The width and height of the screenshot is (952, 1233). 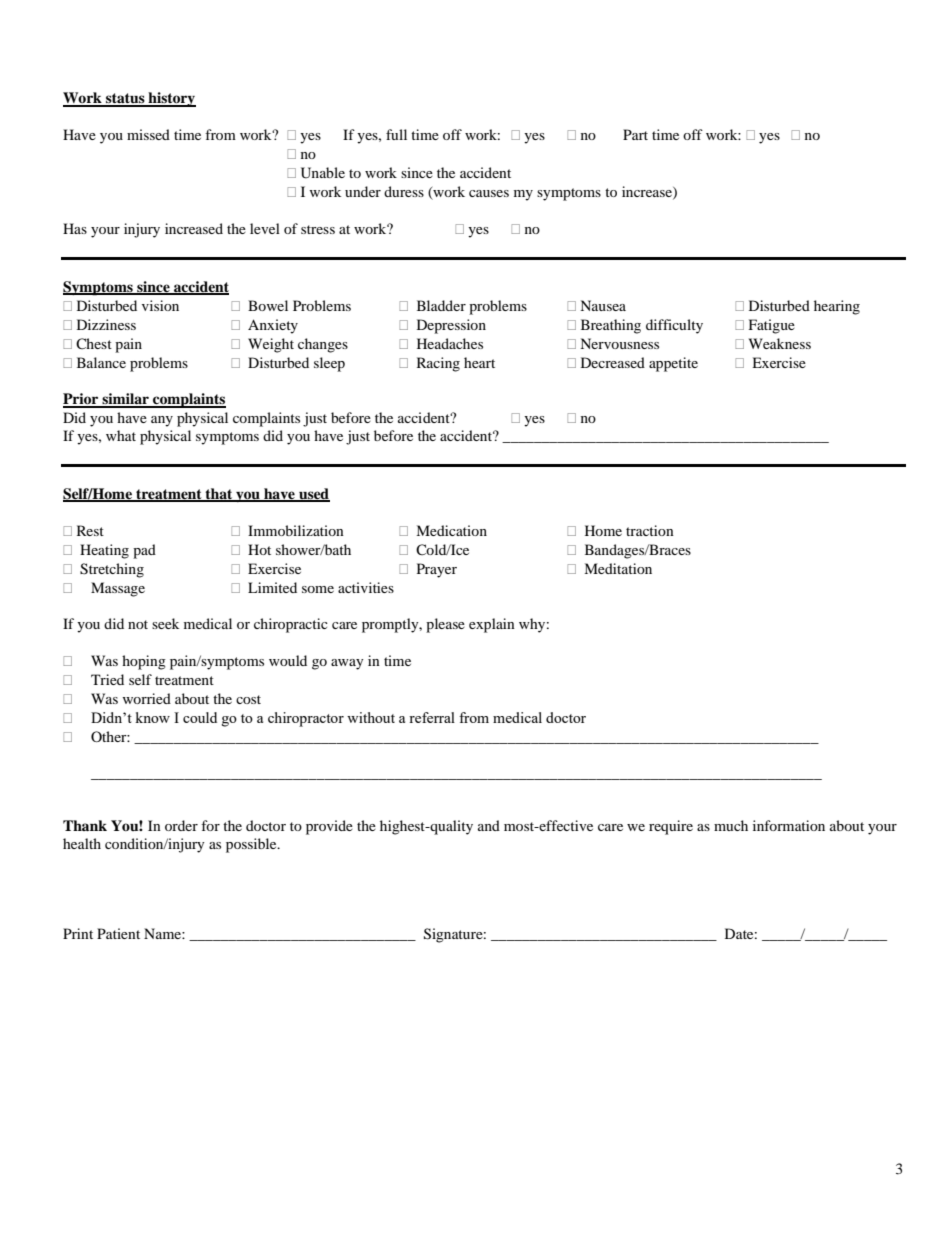 What do you see at coordinates (219, 494) in the screenshot?
I see `that` at bounding box center [219, 494].
